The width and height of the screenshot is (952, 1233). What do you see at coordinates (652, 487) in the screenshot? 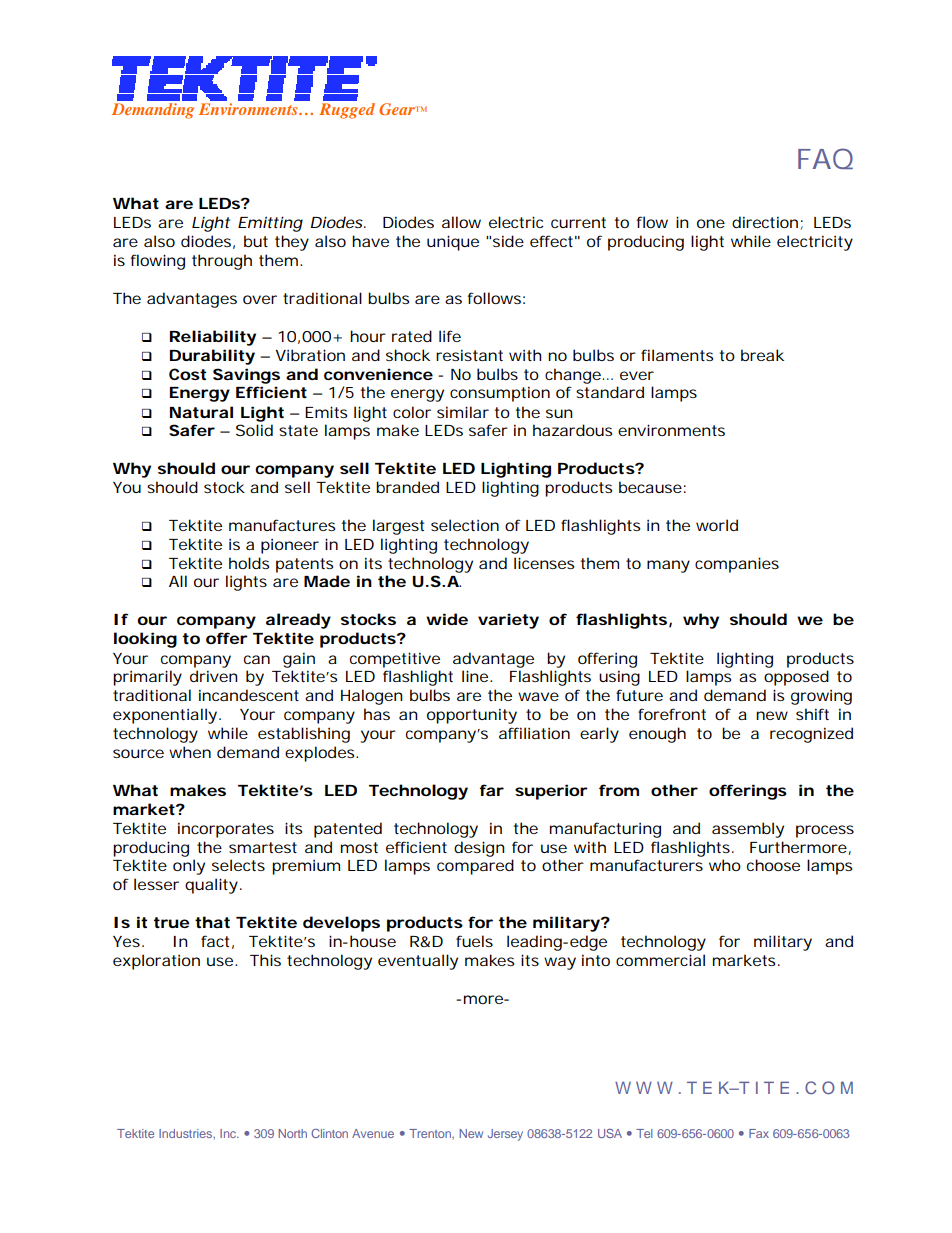
I see `because` at bounding box center [652, 487].
